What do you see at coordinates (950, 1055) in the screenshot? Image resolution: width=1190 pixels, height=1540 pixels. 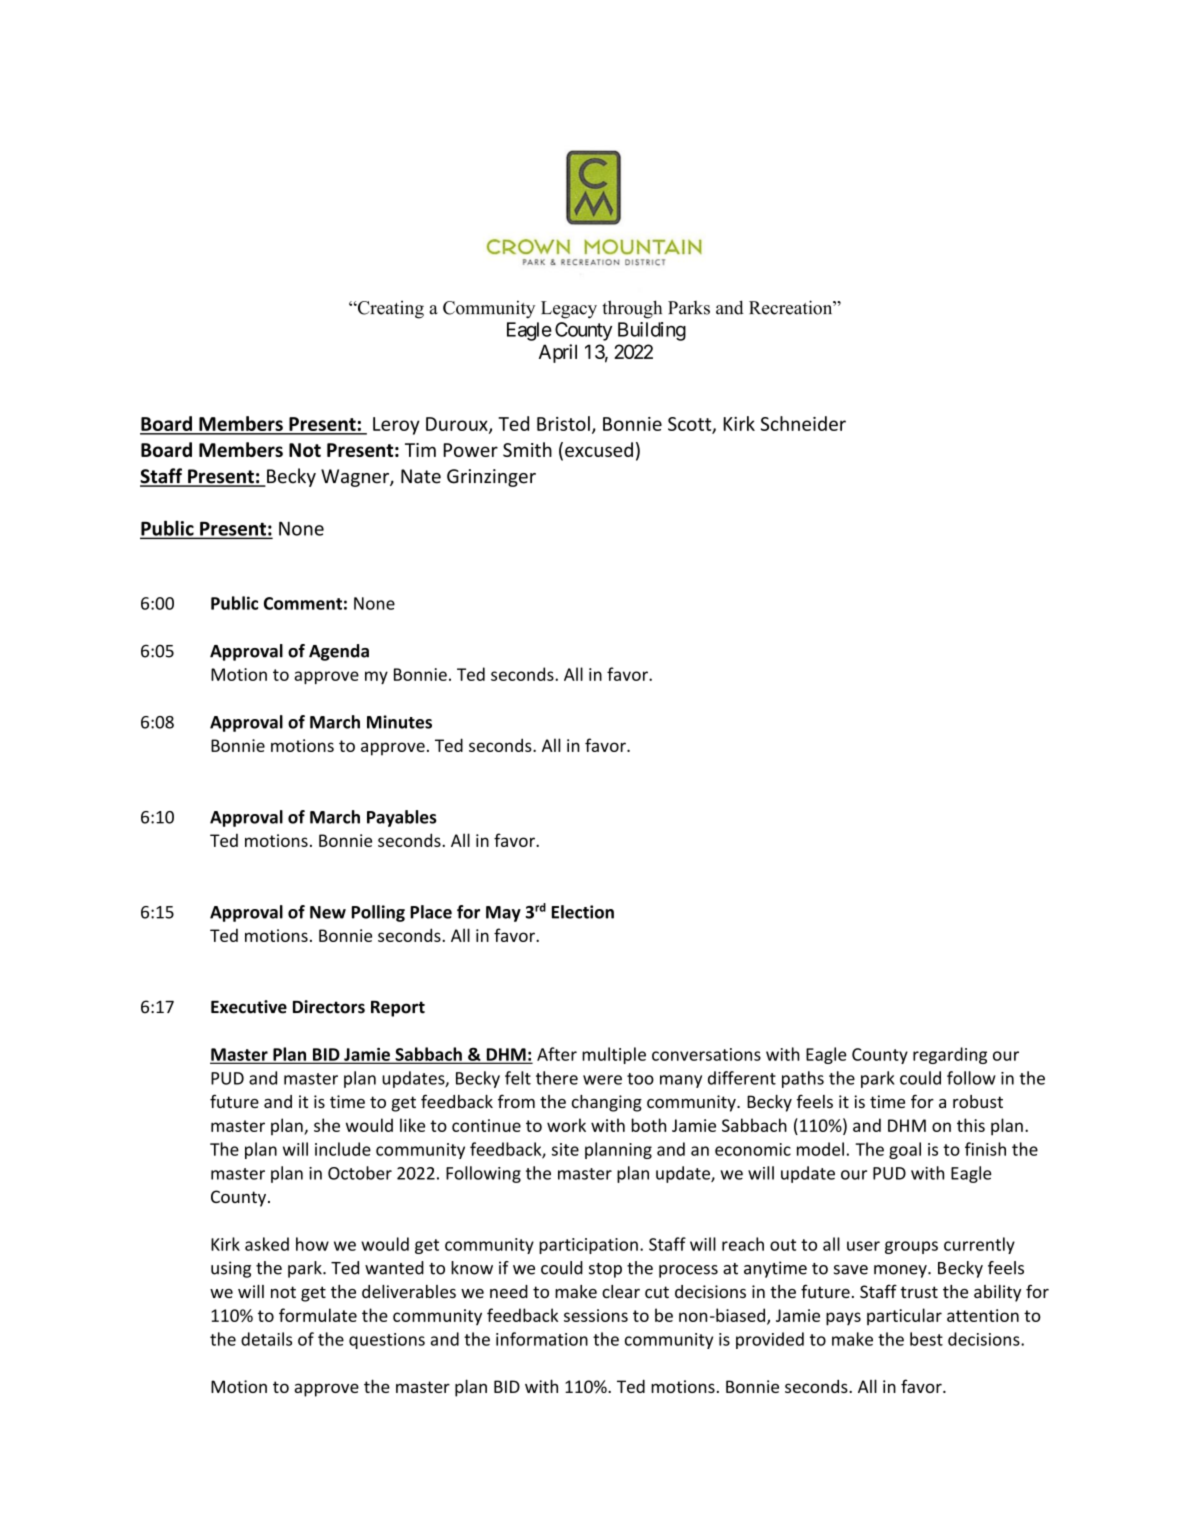 I see `regarding` at bounding box center [950, 1055].
